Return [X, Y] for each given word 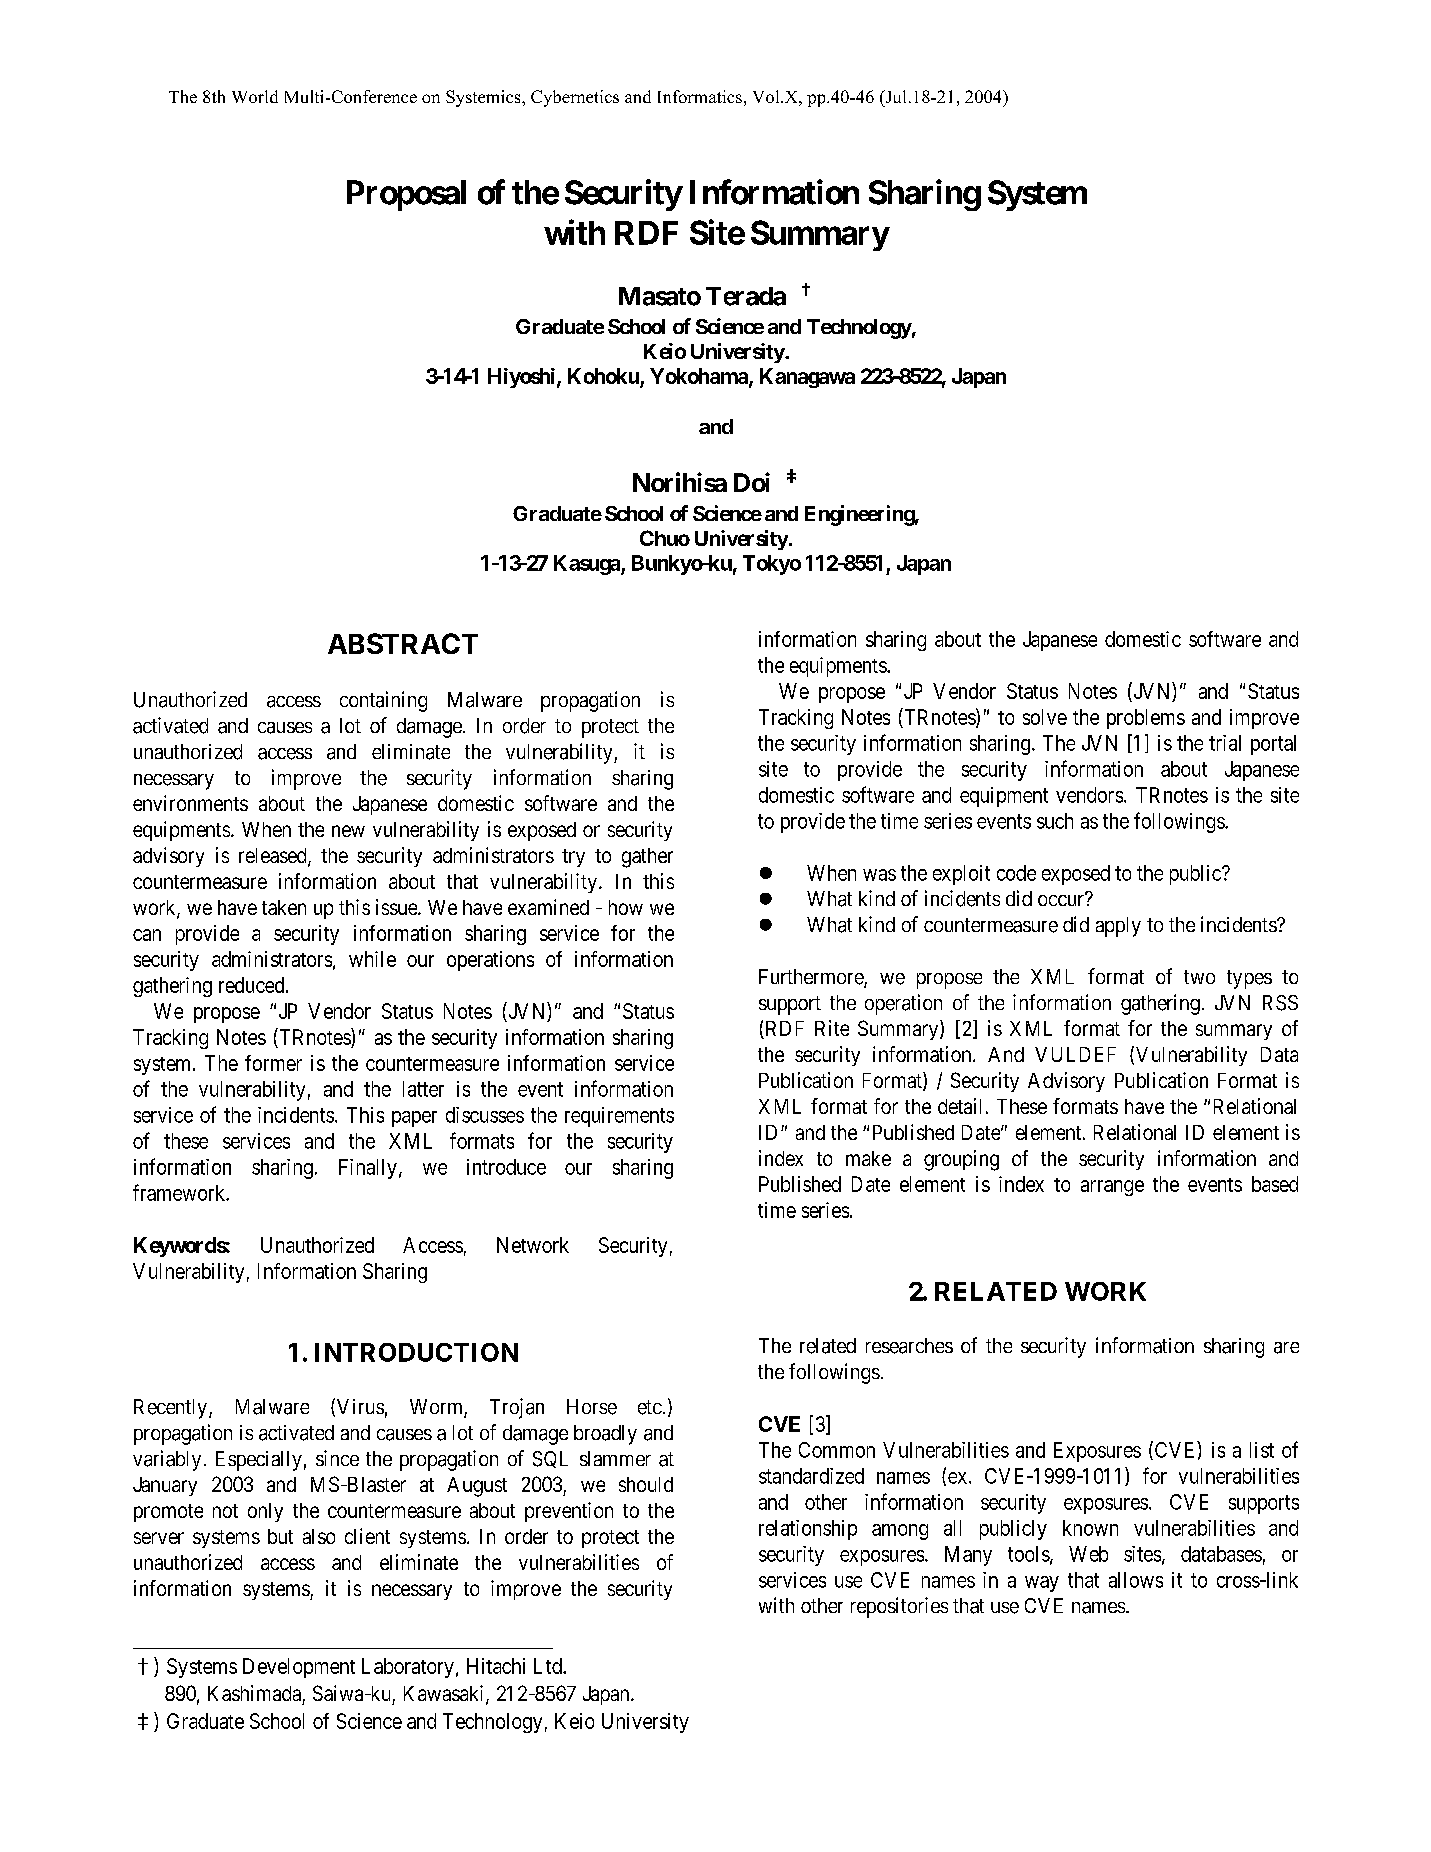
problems [1146, 719]
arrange [1112, 1188]
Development [299, 1668]
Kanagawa [807, 378]
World [255, 96]
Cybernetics [575, 98]
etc [650, 1407]
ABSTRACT [403, 643]
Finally [368, 1169]
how [626, 907]
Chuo [665, 538]
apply [1118, 927]
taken [284, 907]
